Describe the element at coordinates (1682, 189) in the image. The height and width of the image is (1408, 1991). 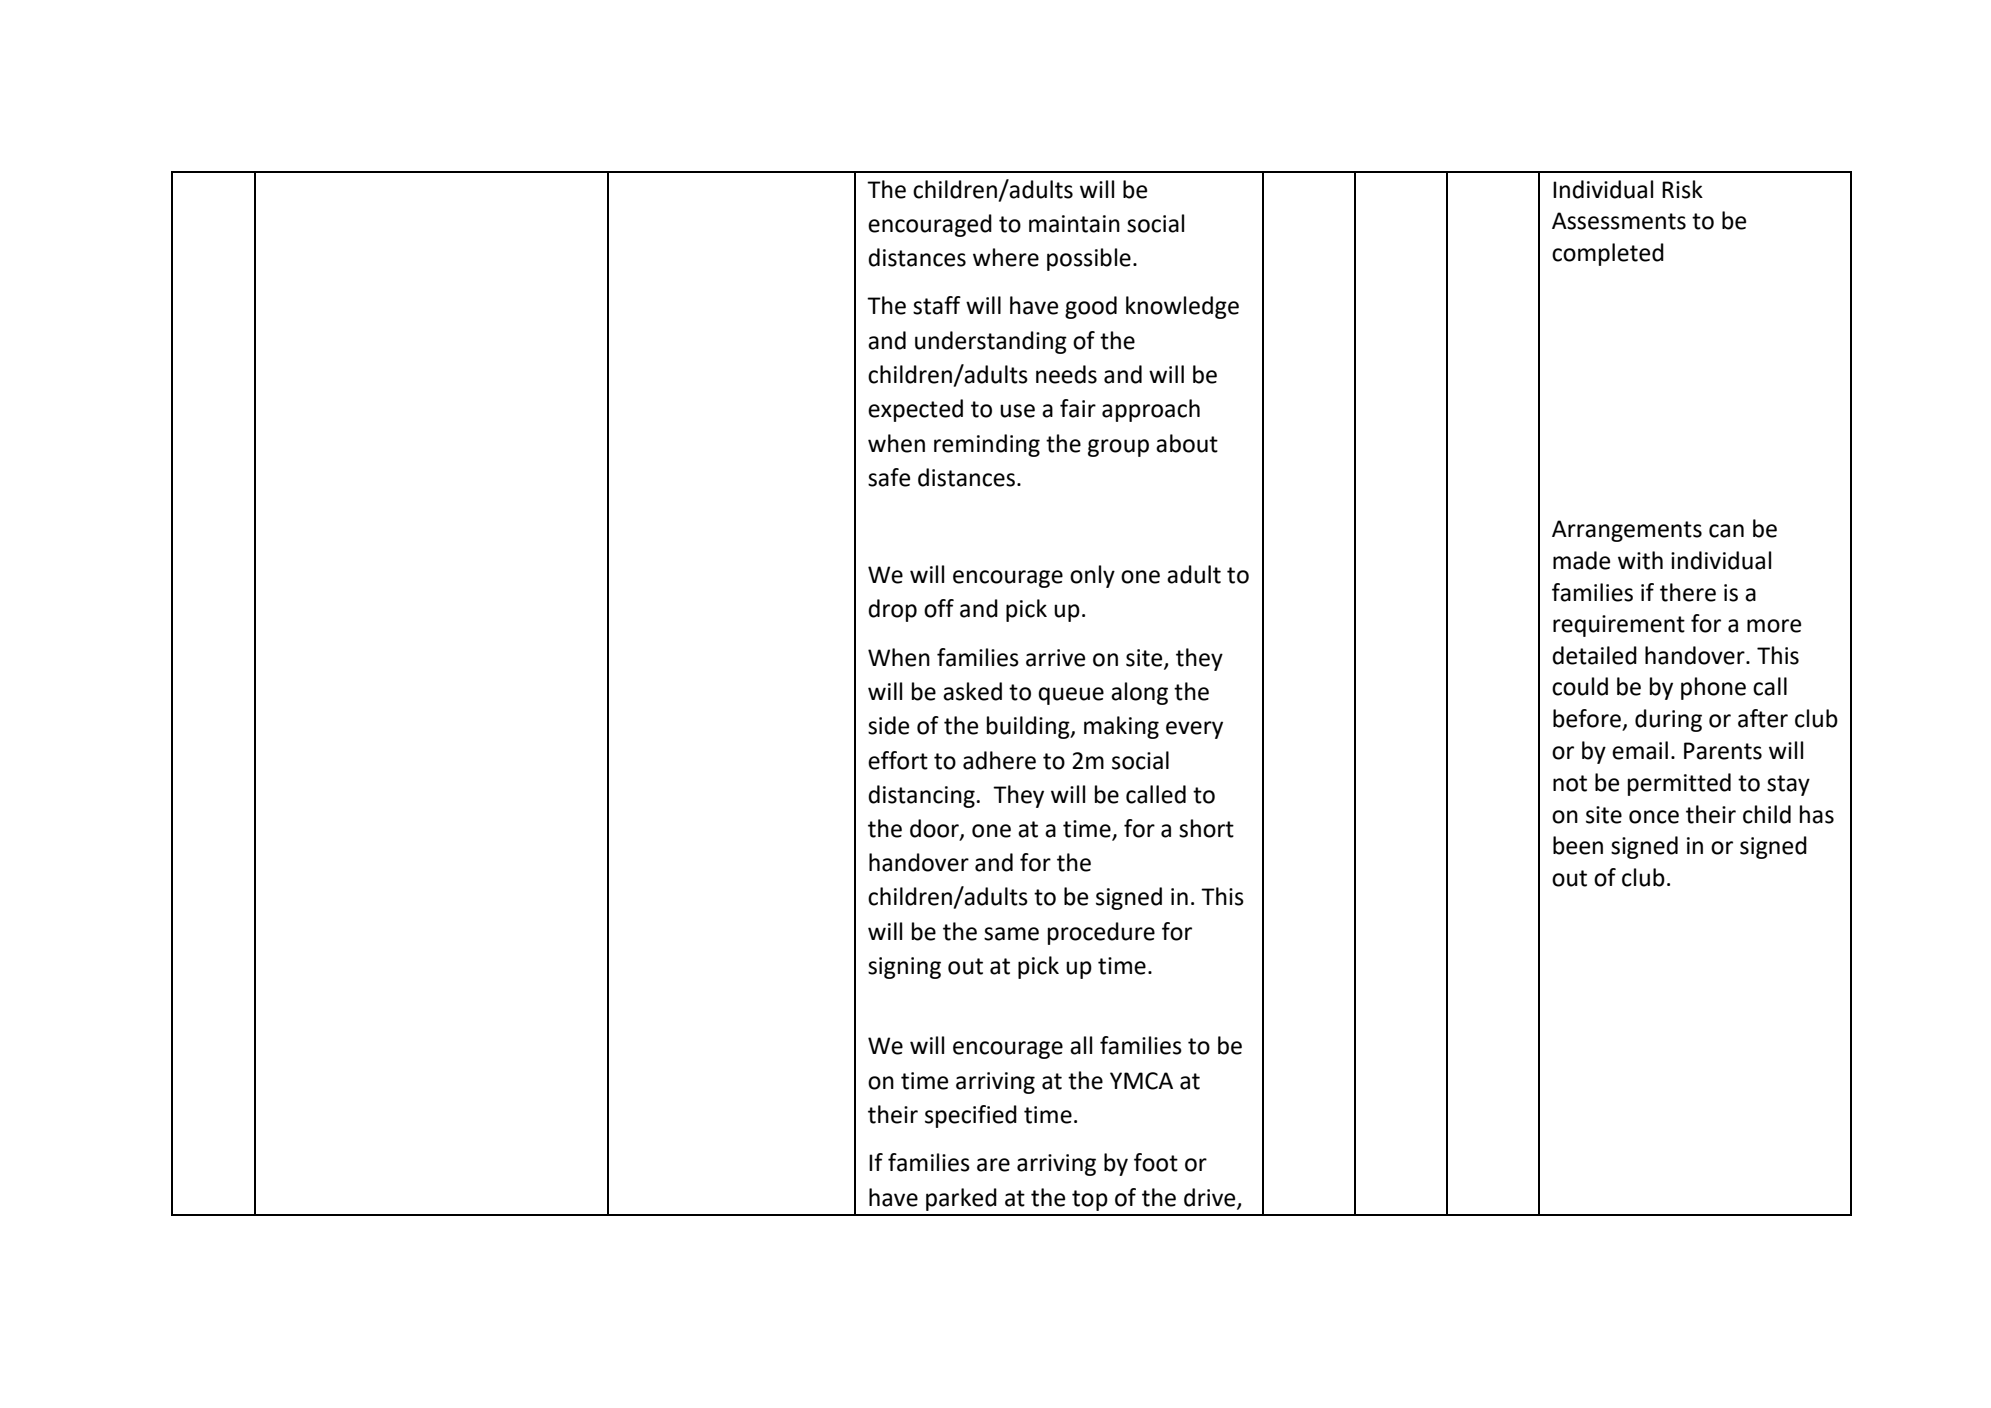
I see `Risk` at that location.
